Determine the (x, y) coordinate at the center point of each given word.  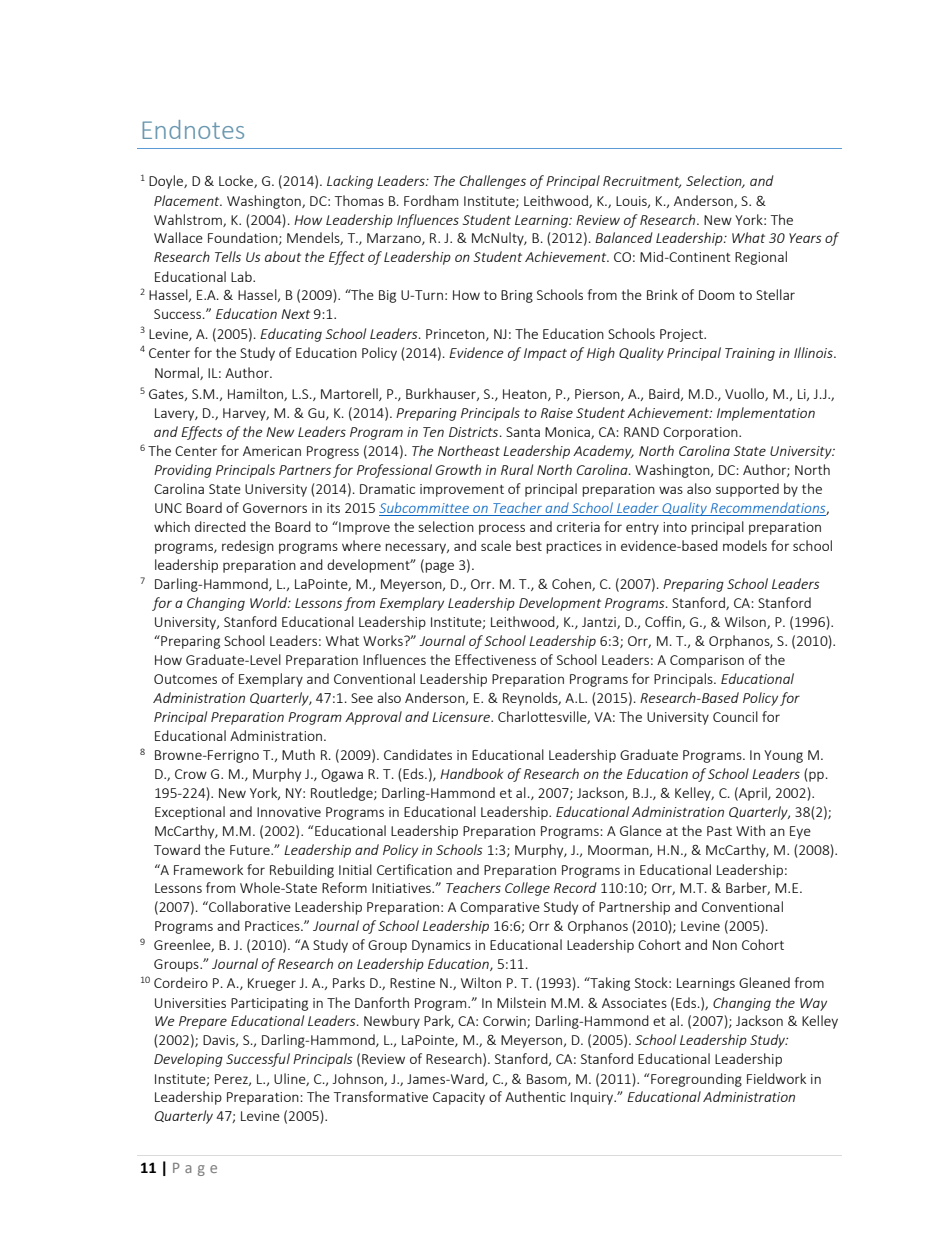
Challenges (493, 182)
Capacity (459, 1098)
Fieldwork (776, 1078)
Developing (188, 1060)
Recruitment (642, 182)
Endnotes (193, 129)
